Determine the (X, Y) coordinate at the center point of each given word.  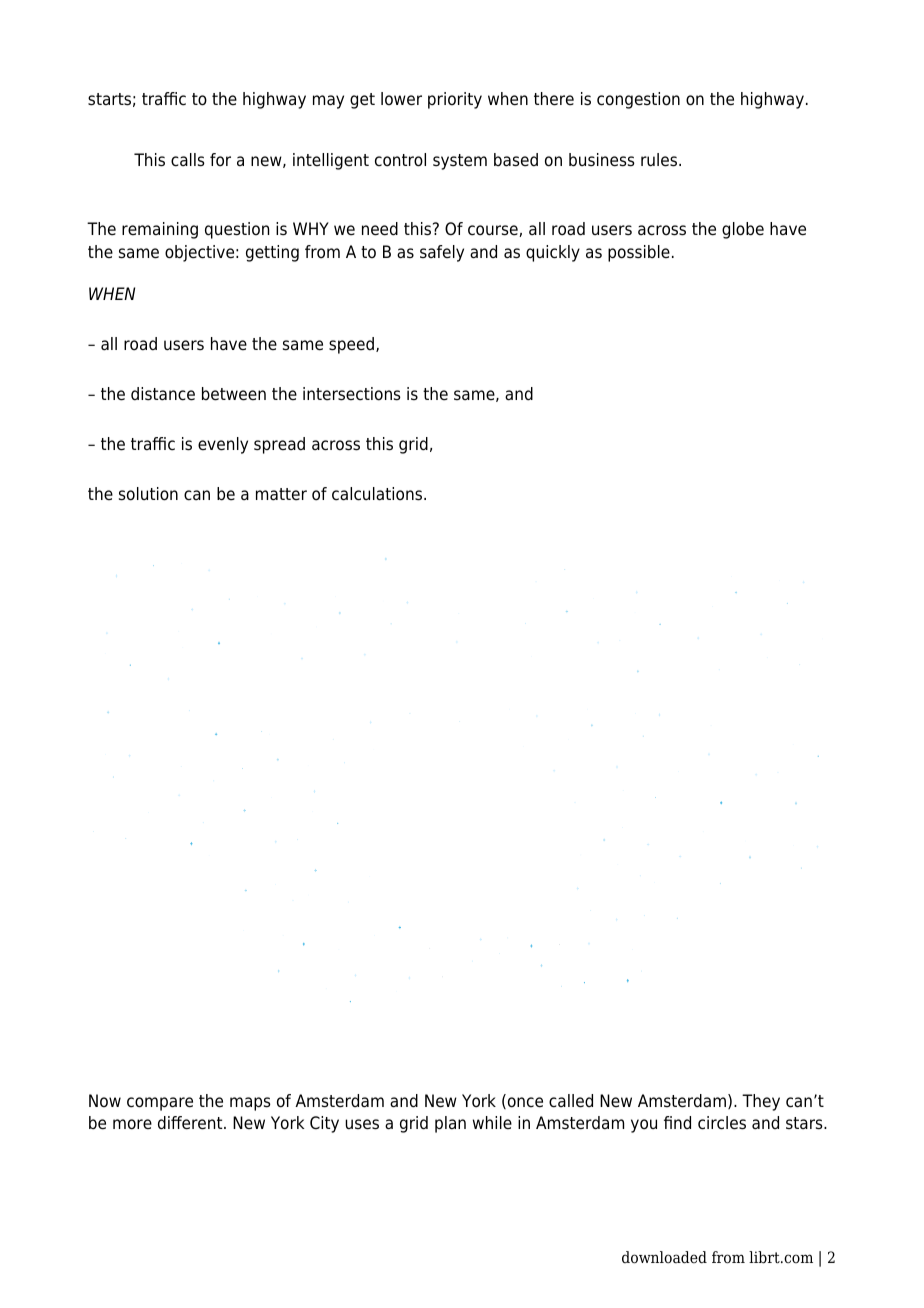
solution (148, 494)
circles (722, 1123)
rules (660, 160)
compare (160, 1104)
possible (639, 253)
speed (351, 345)
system (460, 162)
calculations (378, 494)
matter (281, 494)
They (761, 1102)
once (524, 1103)
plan (450, 1124)
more (132, 1124)
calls (188, 160)
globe (743, 230)
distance (163, 394)
